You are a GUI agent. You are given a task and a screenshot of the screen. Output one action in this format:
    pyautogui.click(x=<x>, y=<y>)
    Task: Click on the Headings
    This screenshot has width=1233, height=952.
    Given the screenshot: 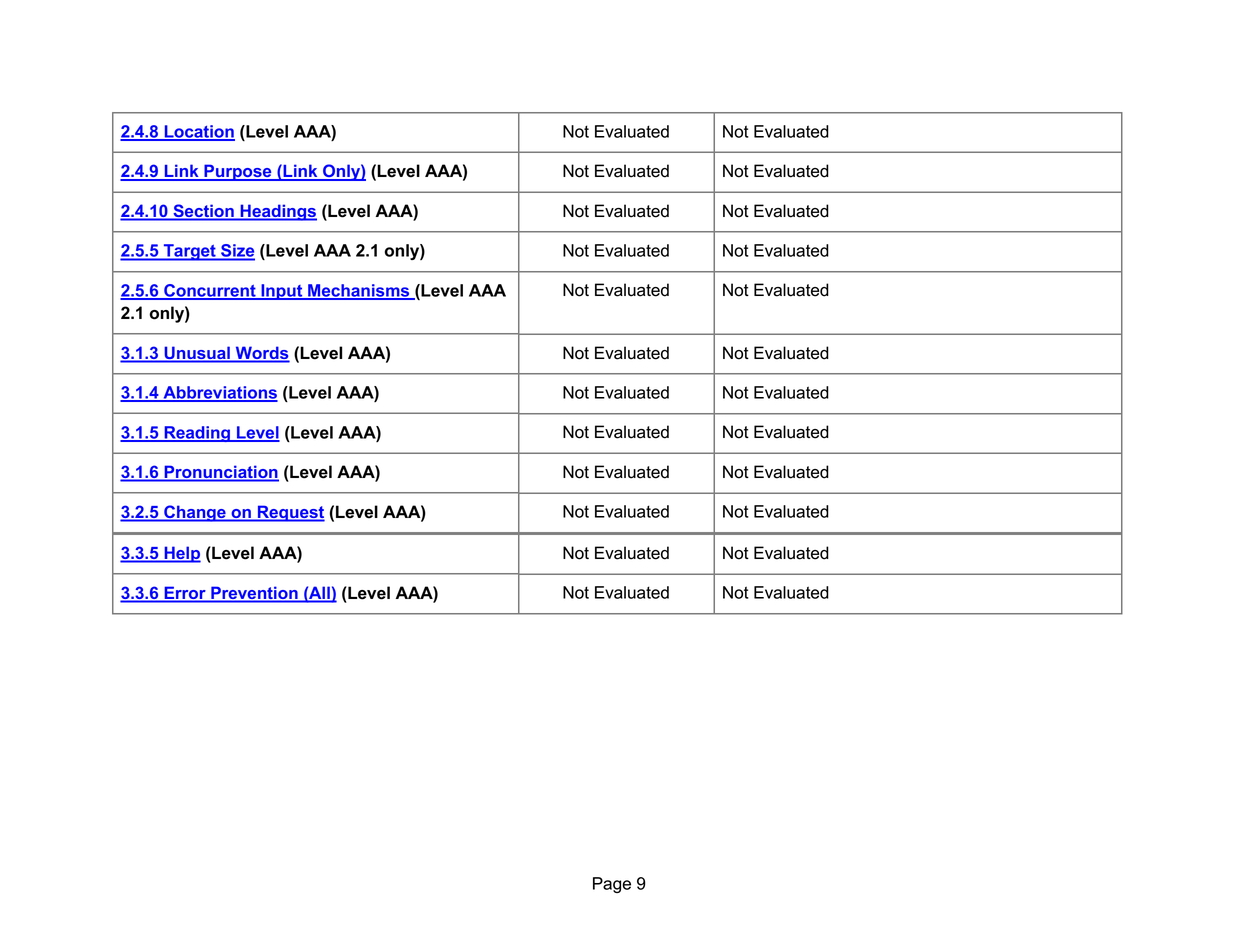 What is the action you would take?
    pyautogui.click(x=277, y=212)
